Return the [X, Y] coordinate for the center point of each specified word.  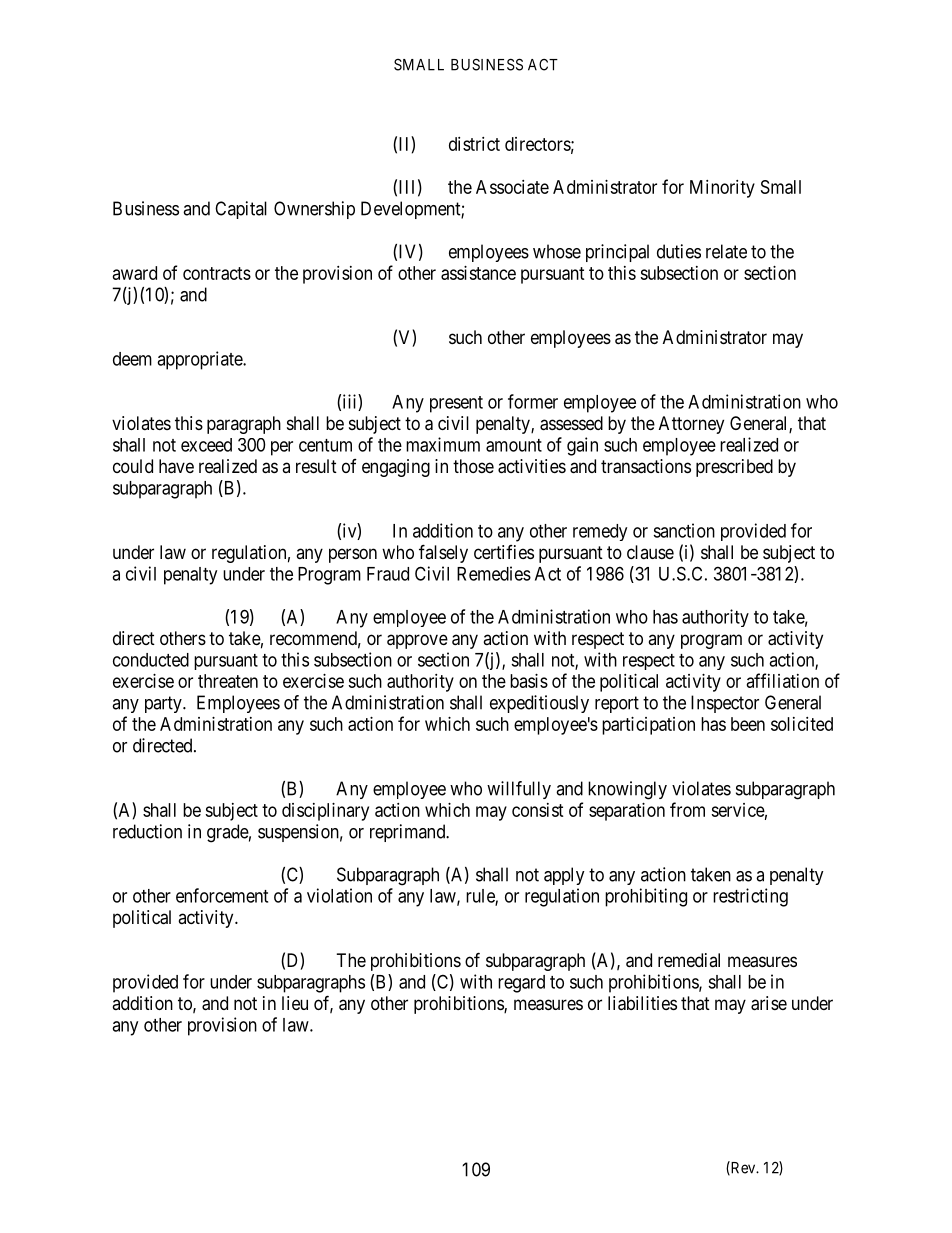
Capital [241, 210]
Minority [722, 189]
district [474, 144]
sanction [684, 530]
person [353, 555]
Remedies [494, 573]
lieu [295, 1003]
